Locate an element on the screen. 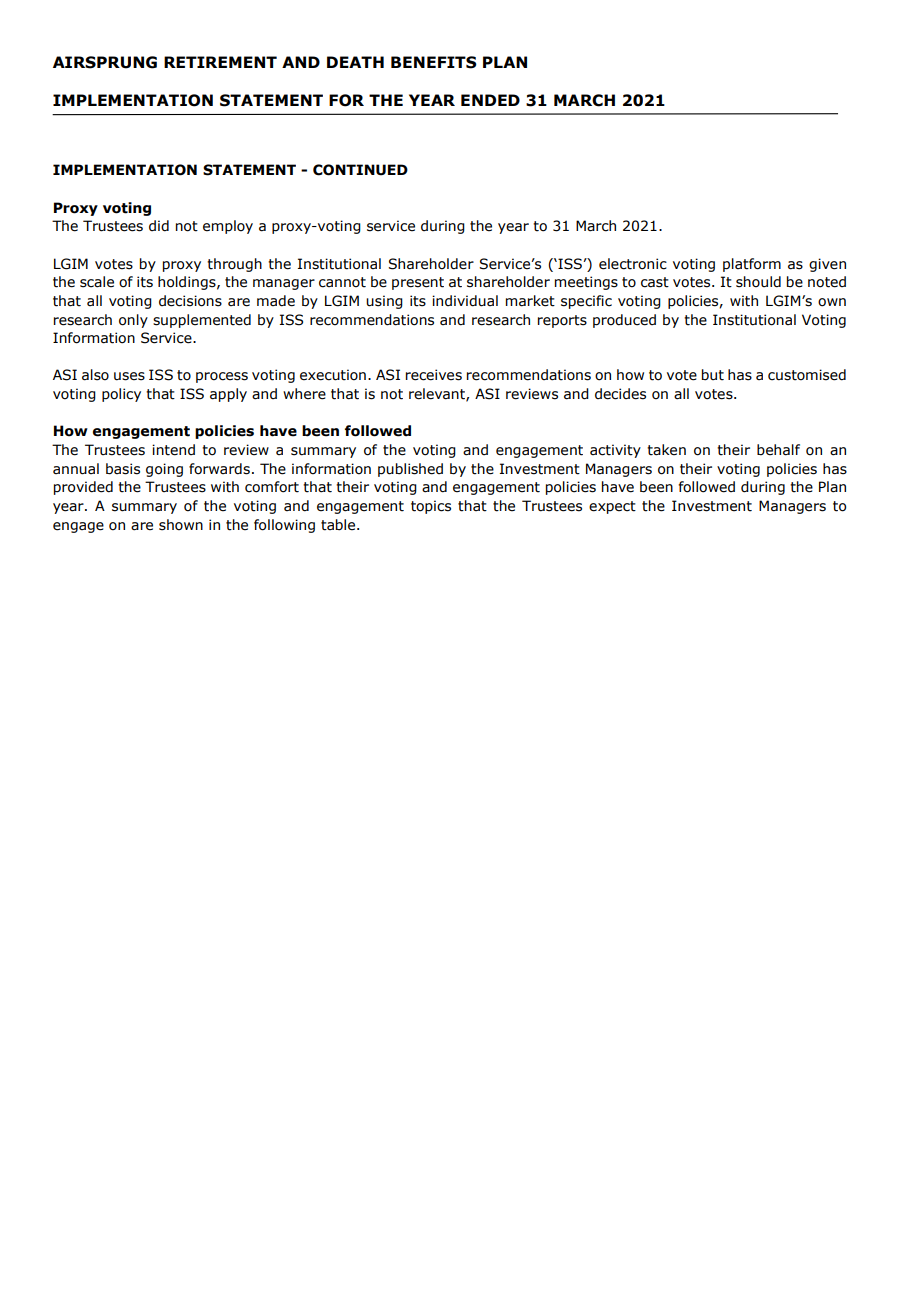 The image size is (924, 1308). shown is located at coordinates (181, 525).
